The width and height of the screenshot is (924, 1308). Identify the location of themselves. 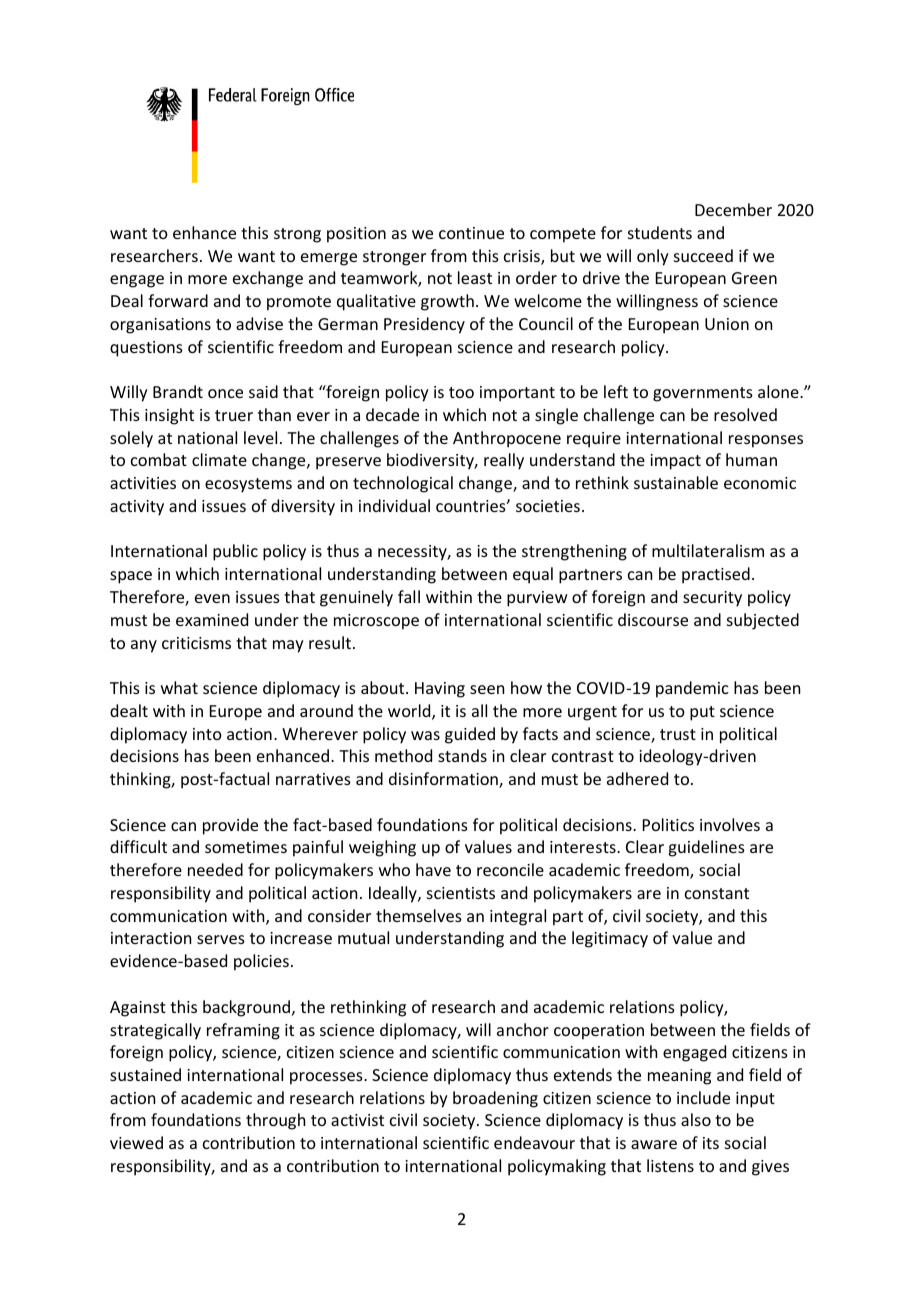
(419, 915).
